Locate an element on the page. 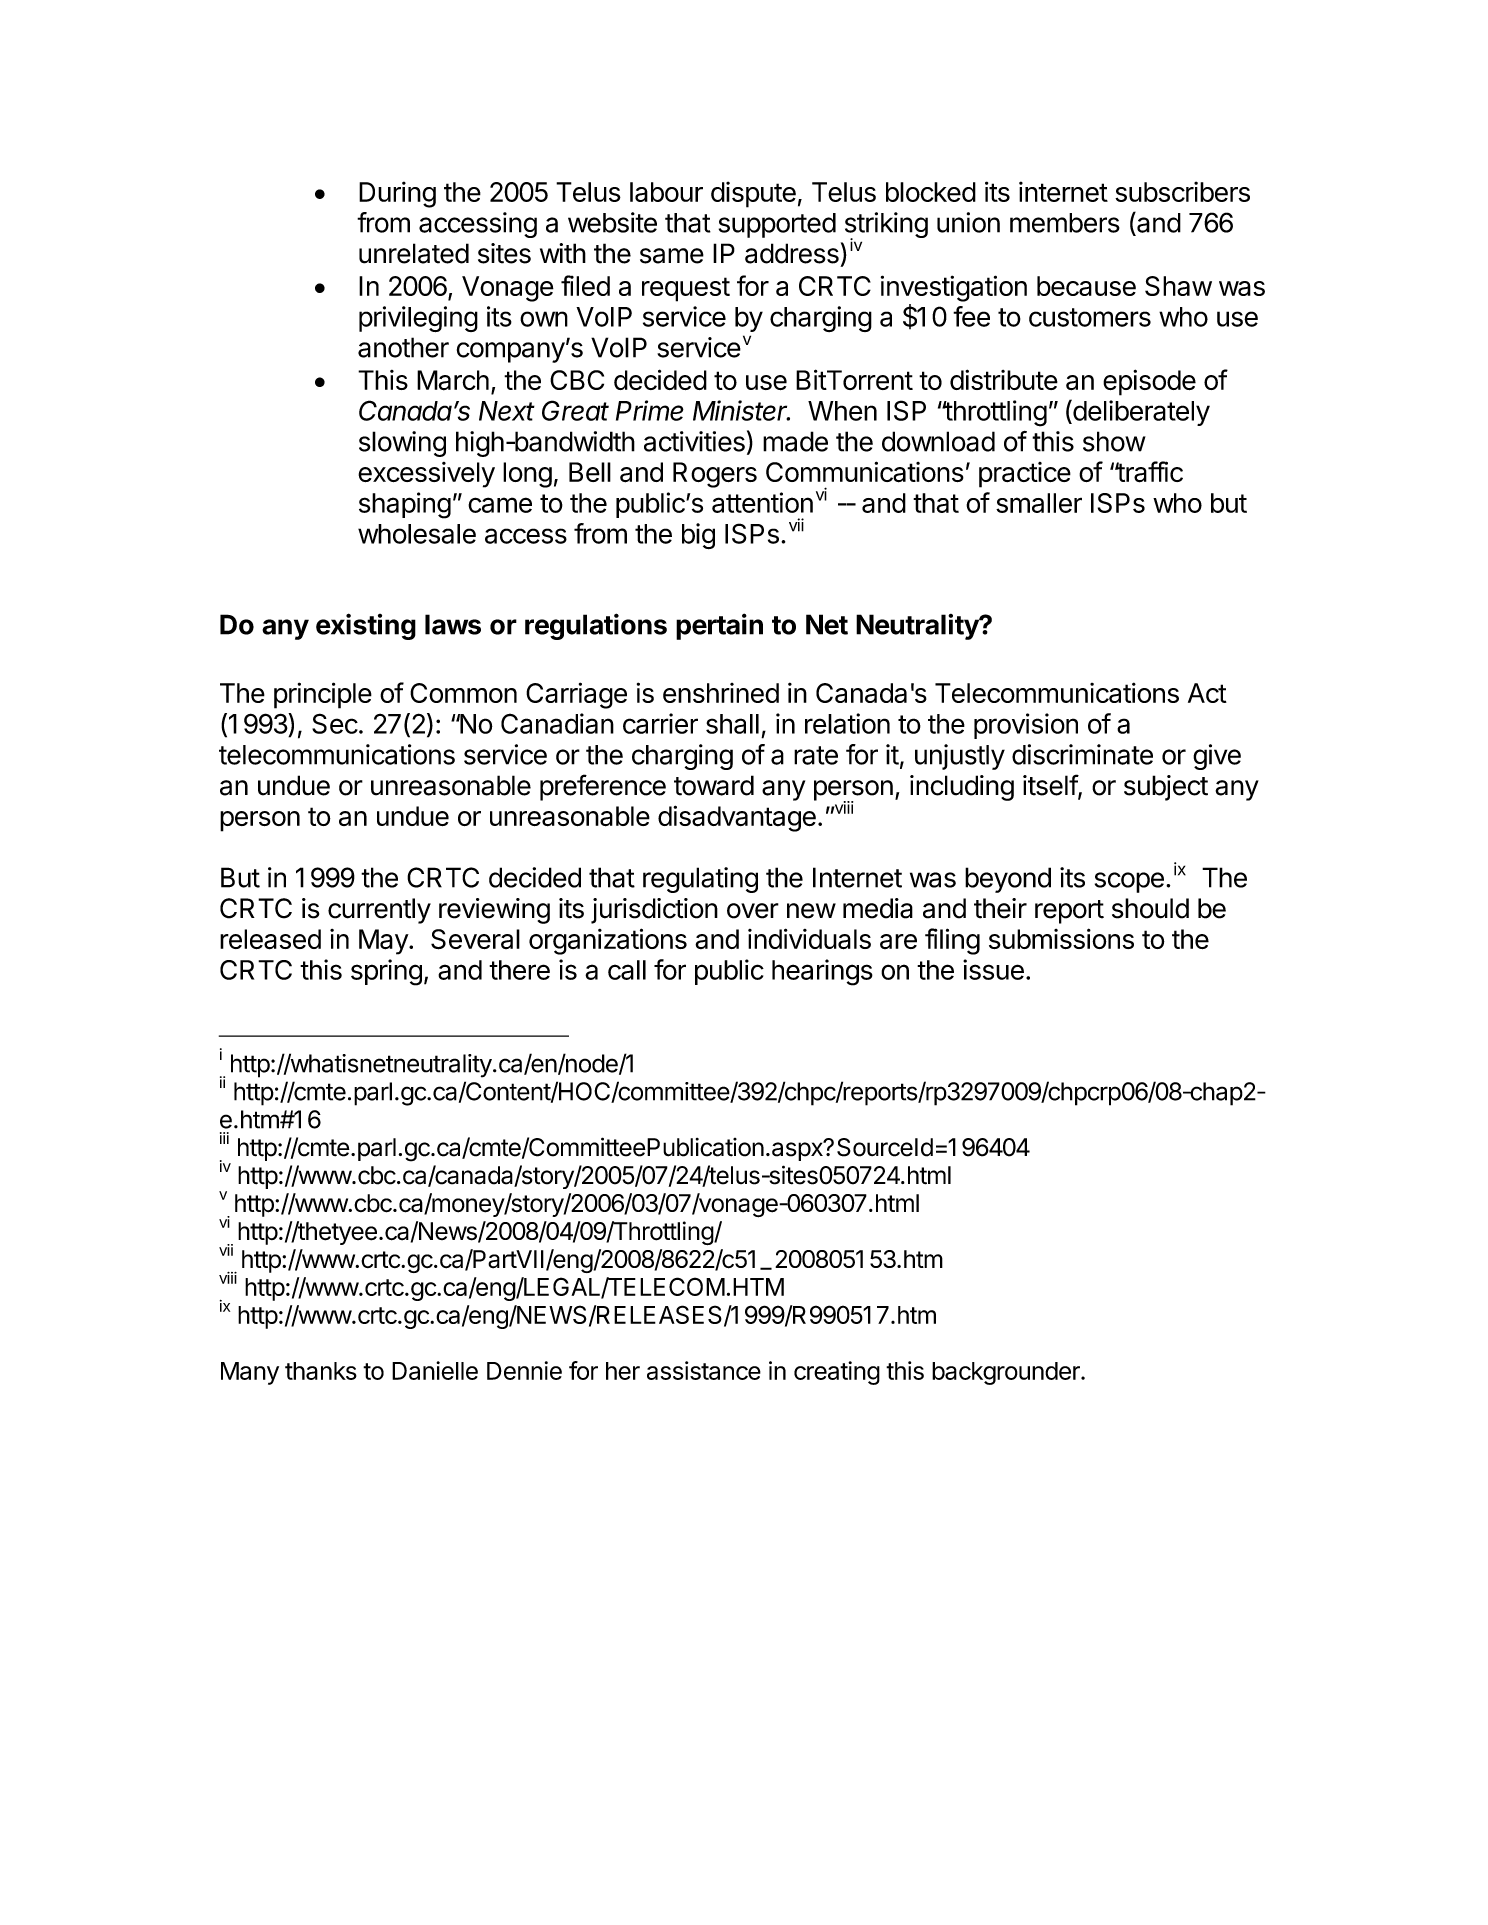 The height and width of the image is (1925, 1488). toward is located at coordinates (714, 785).
